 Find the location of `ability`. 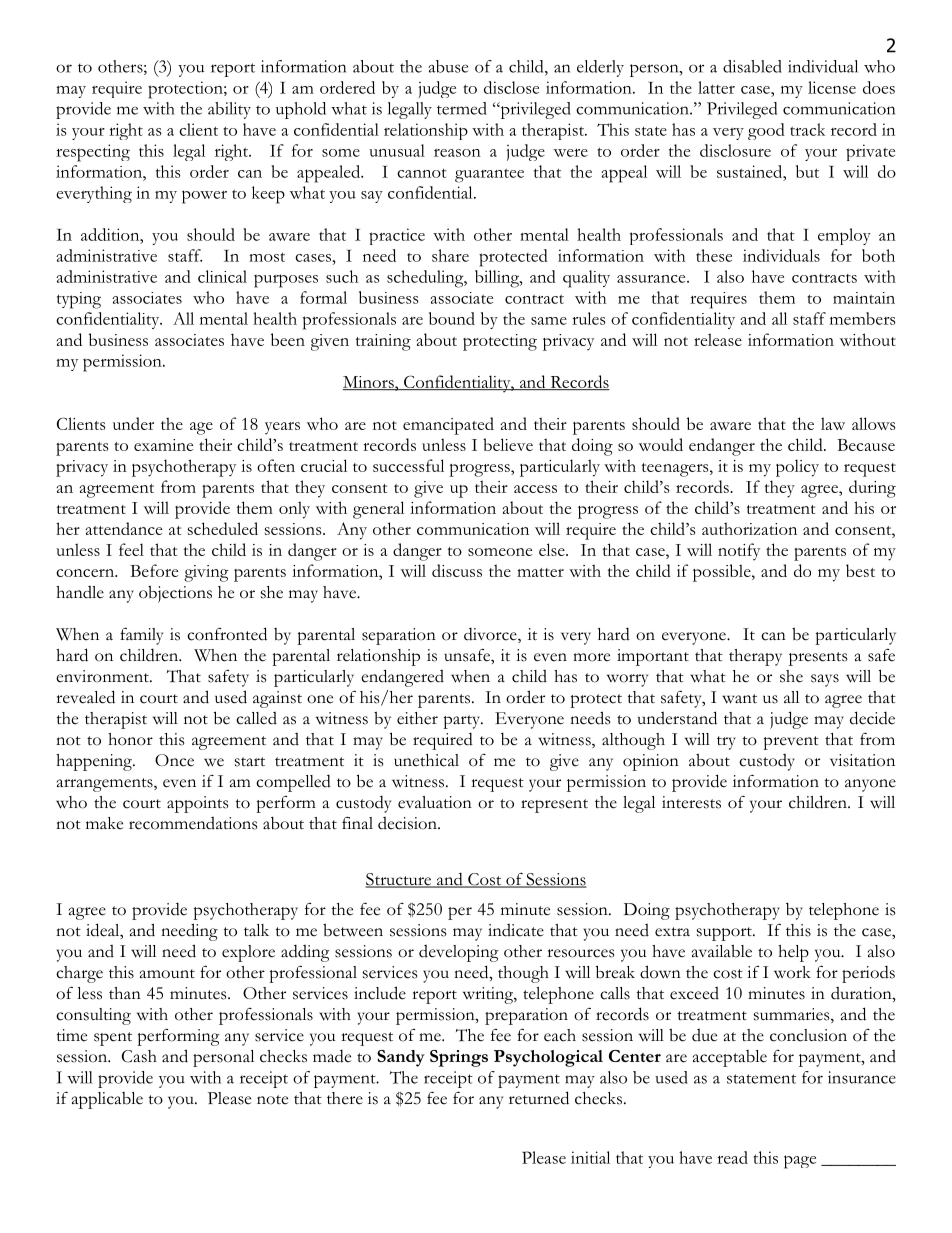

ability is located at coordinates (229, 110).
